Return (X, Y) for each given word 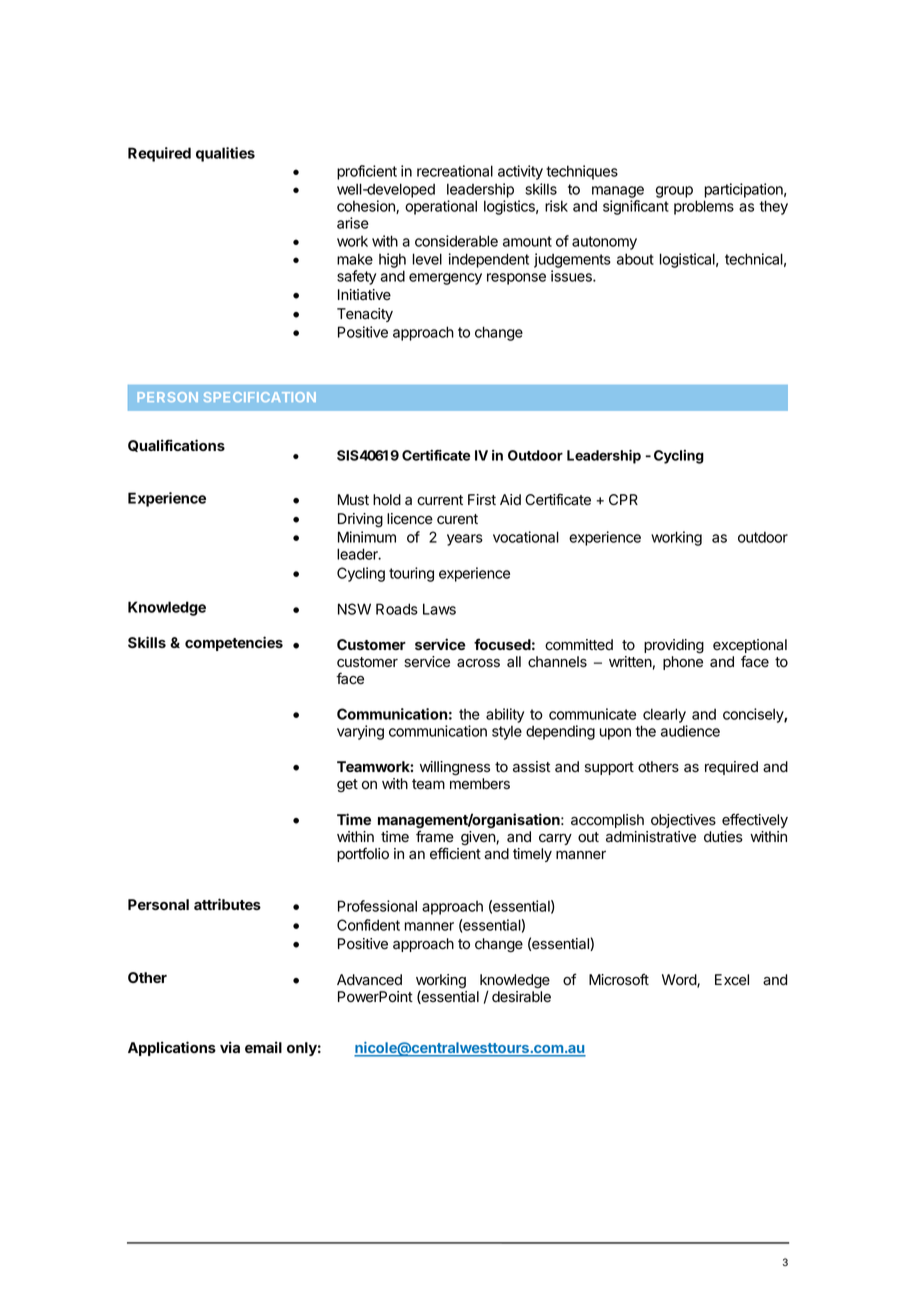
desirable (521, 997)
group (674, 192)
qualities (225, 154)
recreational (455, 171)
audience (690, 731)
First (482, 499)
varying (360, 732)
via (230, 1047)
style (507, 732)
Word (680, 981)
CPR (623, 499)
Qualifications (176, 445)
